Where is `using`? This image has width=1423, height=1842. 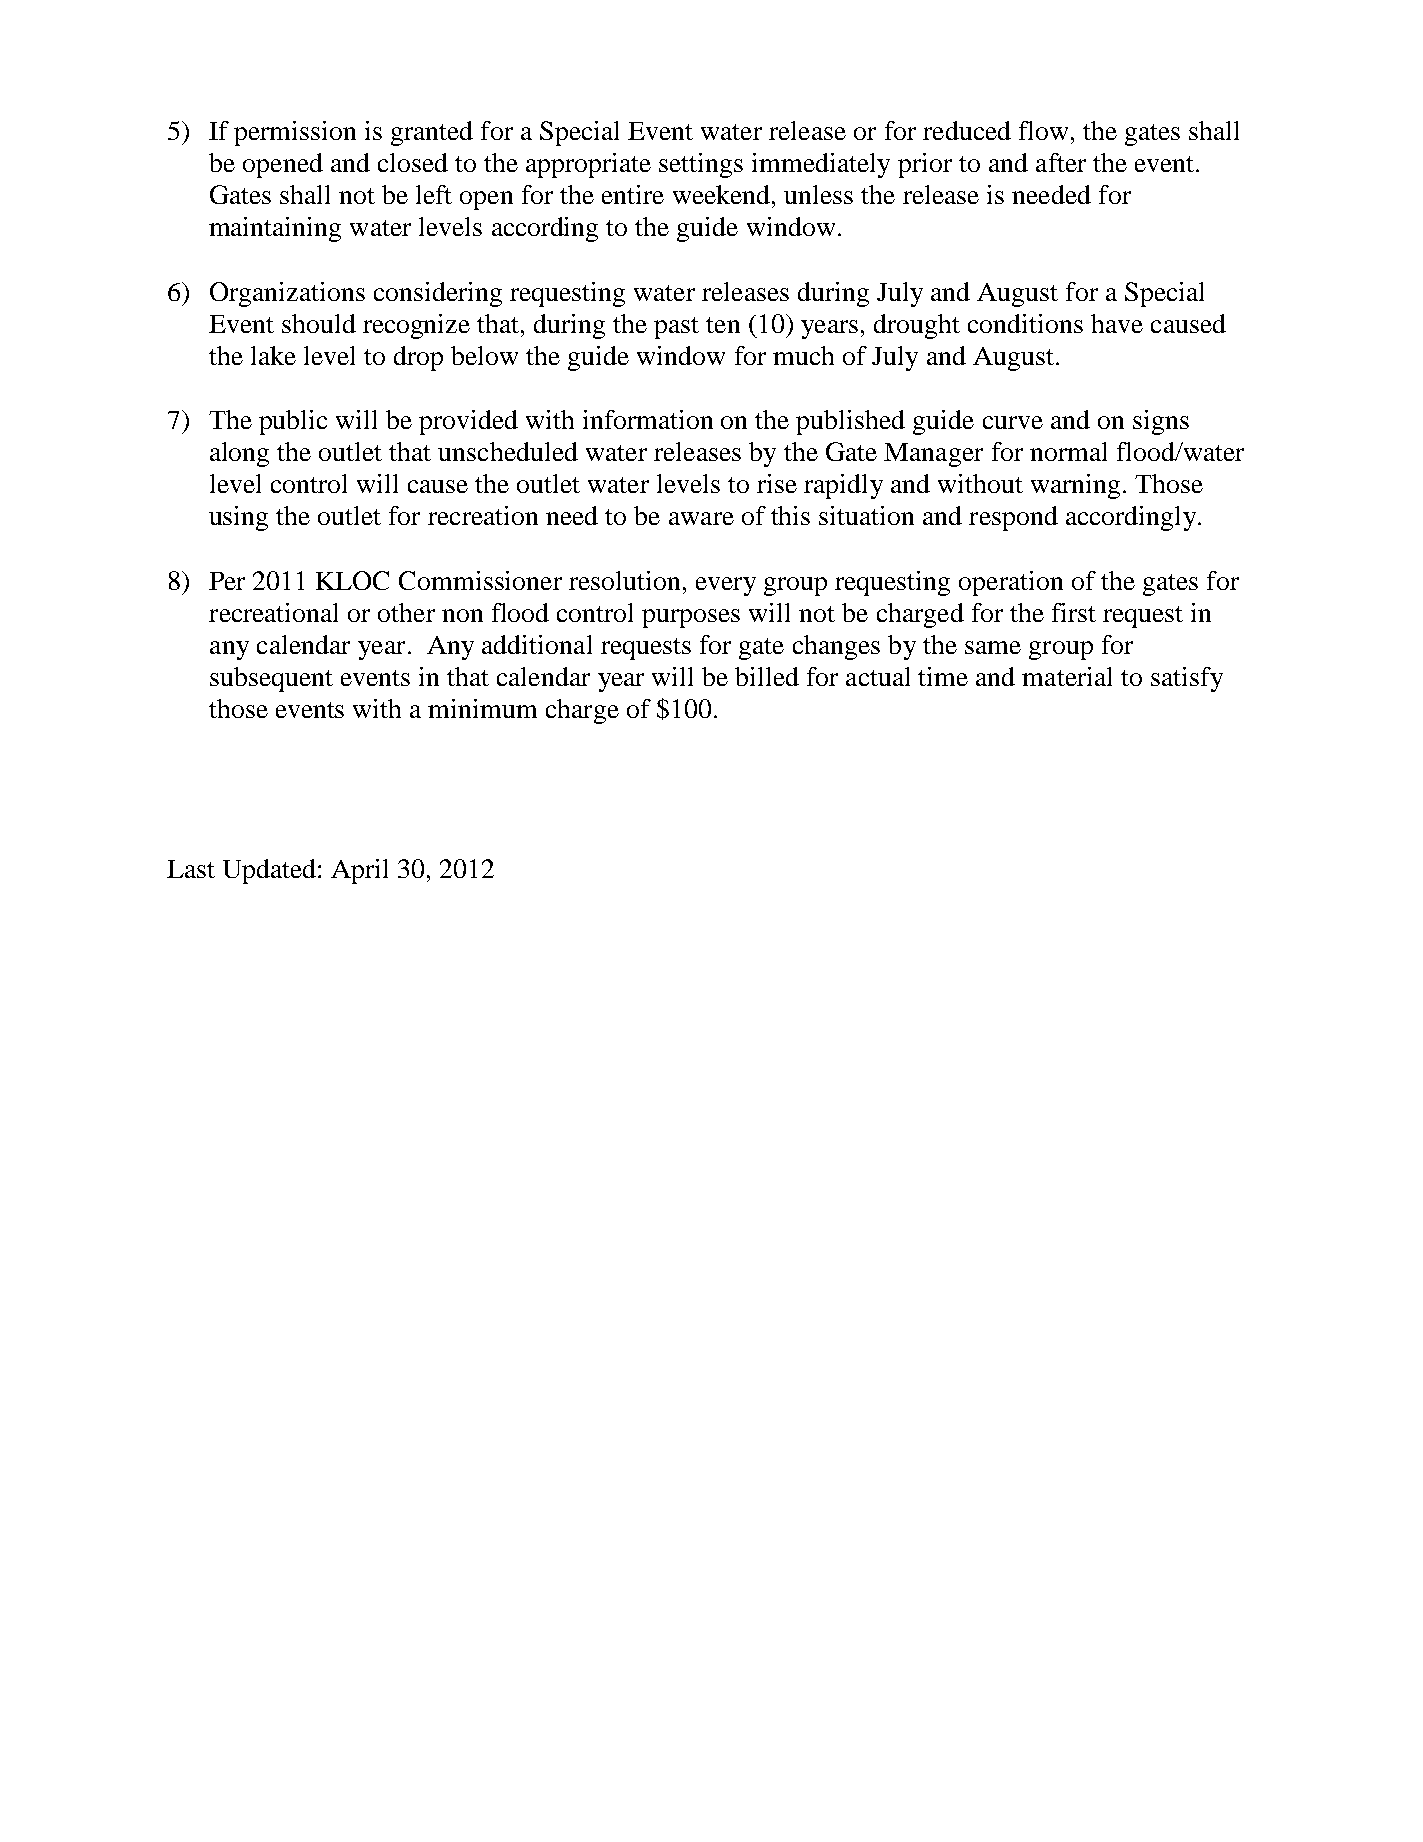 using is located at coordinates (238, 518).
